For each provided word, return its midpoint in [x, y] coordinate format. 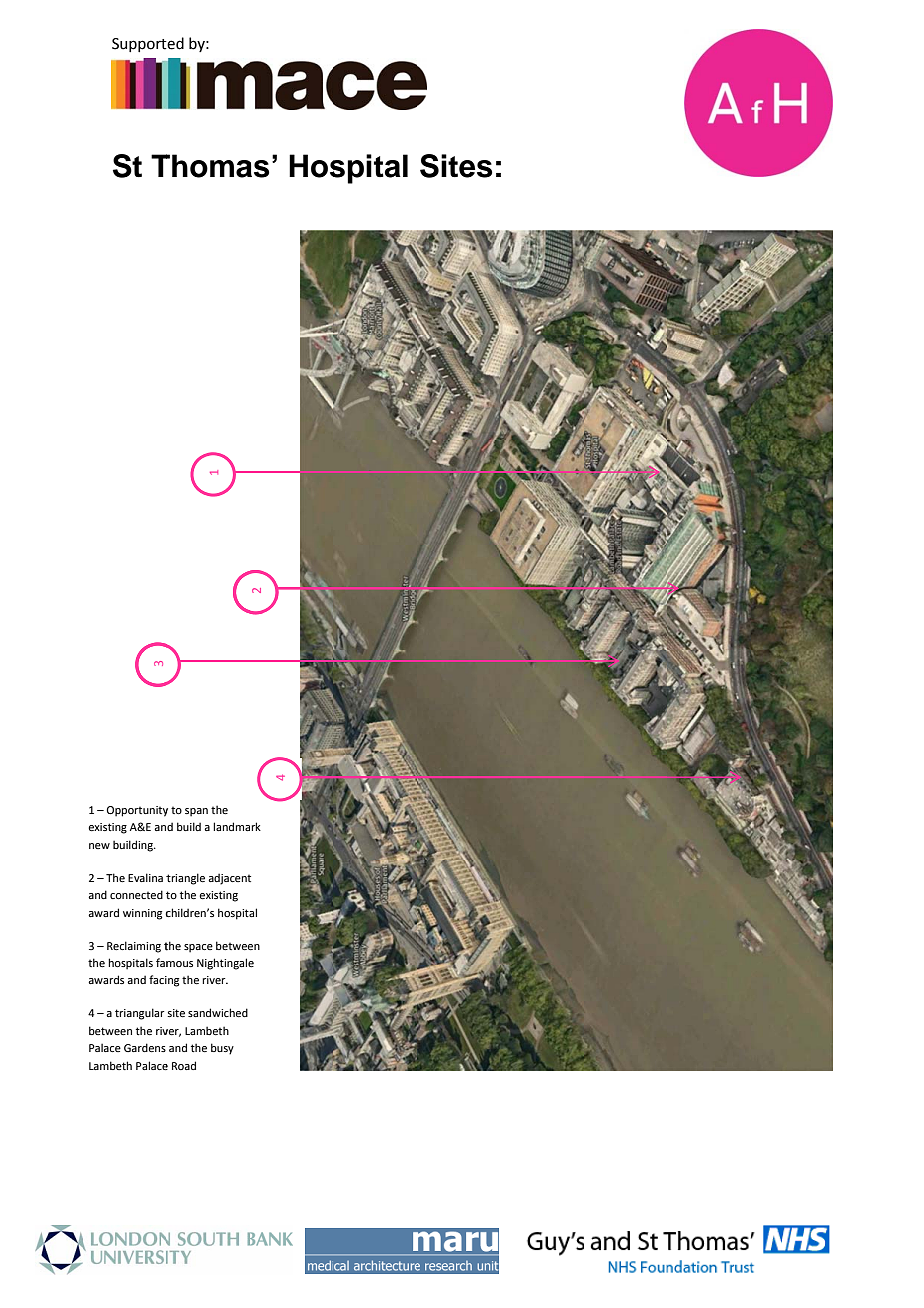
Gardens [145, 1047]
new [99, 846]
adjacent [229, 879]
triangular [139, 1014]
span [196, 812]
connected [136, 894]
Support [140, 45]
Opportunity [137, 811]
